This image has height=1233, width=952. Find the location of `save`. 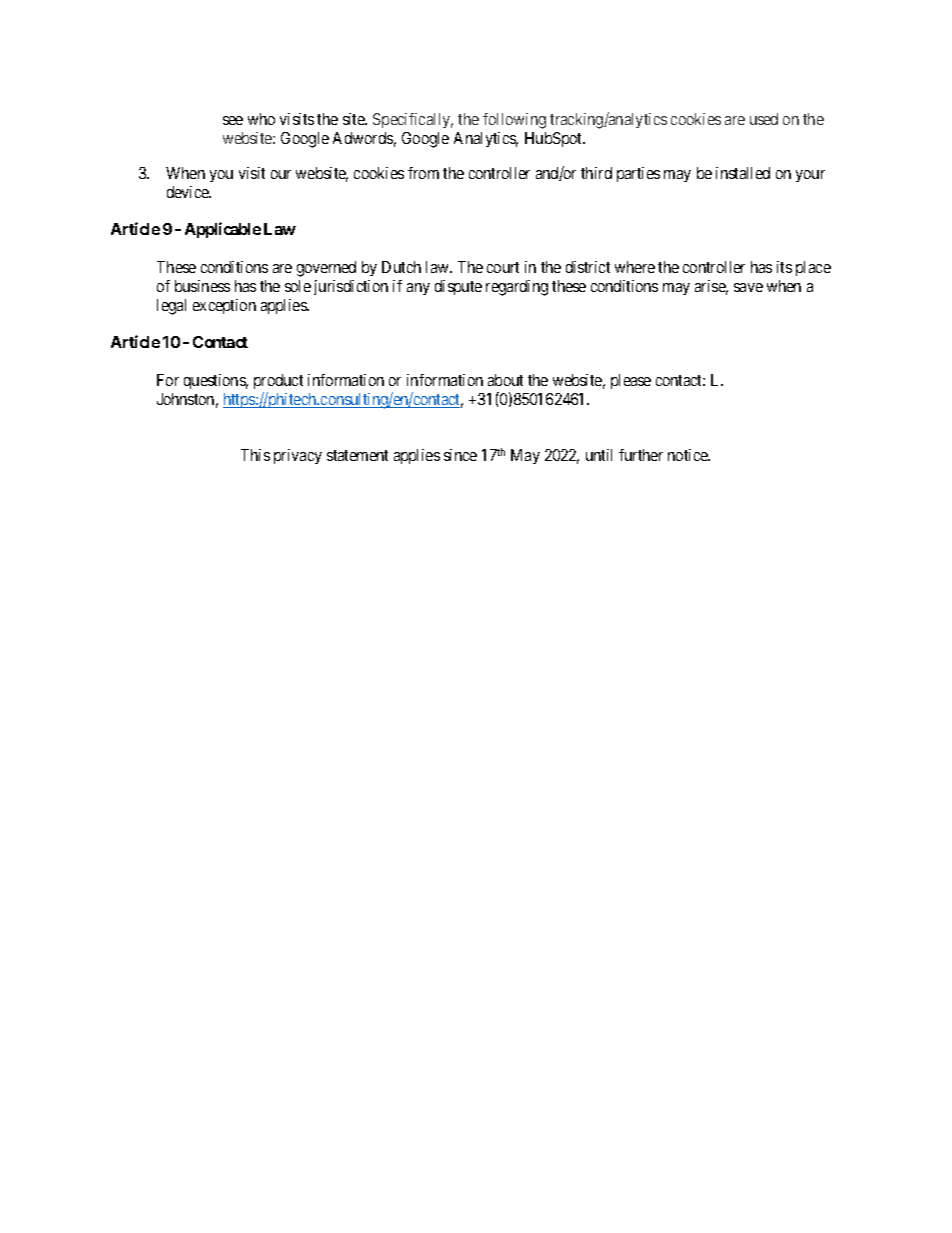

save is located at coordinates (748, 287).
